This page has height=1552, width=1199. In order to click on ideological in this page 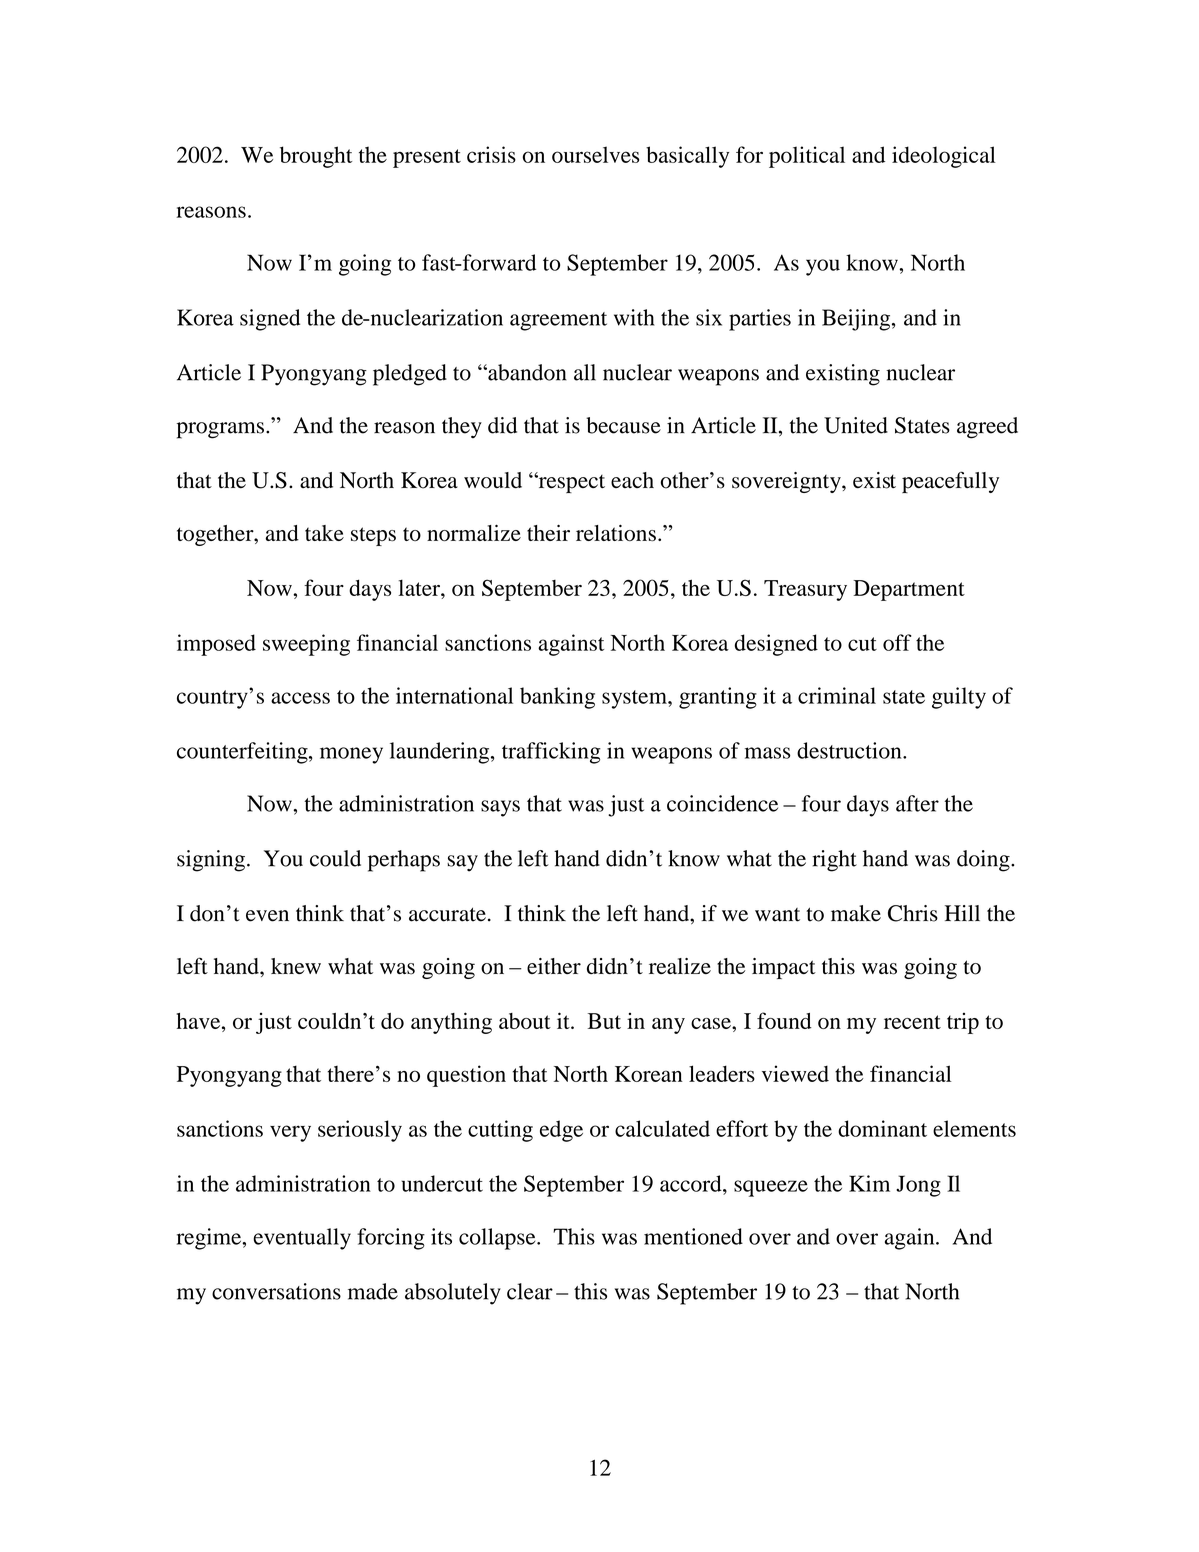, I will do `click(944, 157)`.
